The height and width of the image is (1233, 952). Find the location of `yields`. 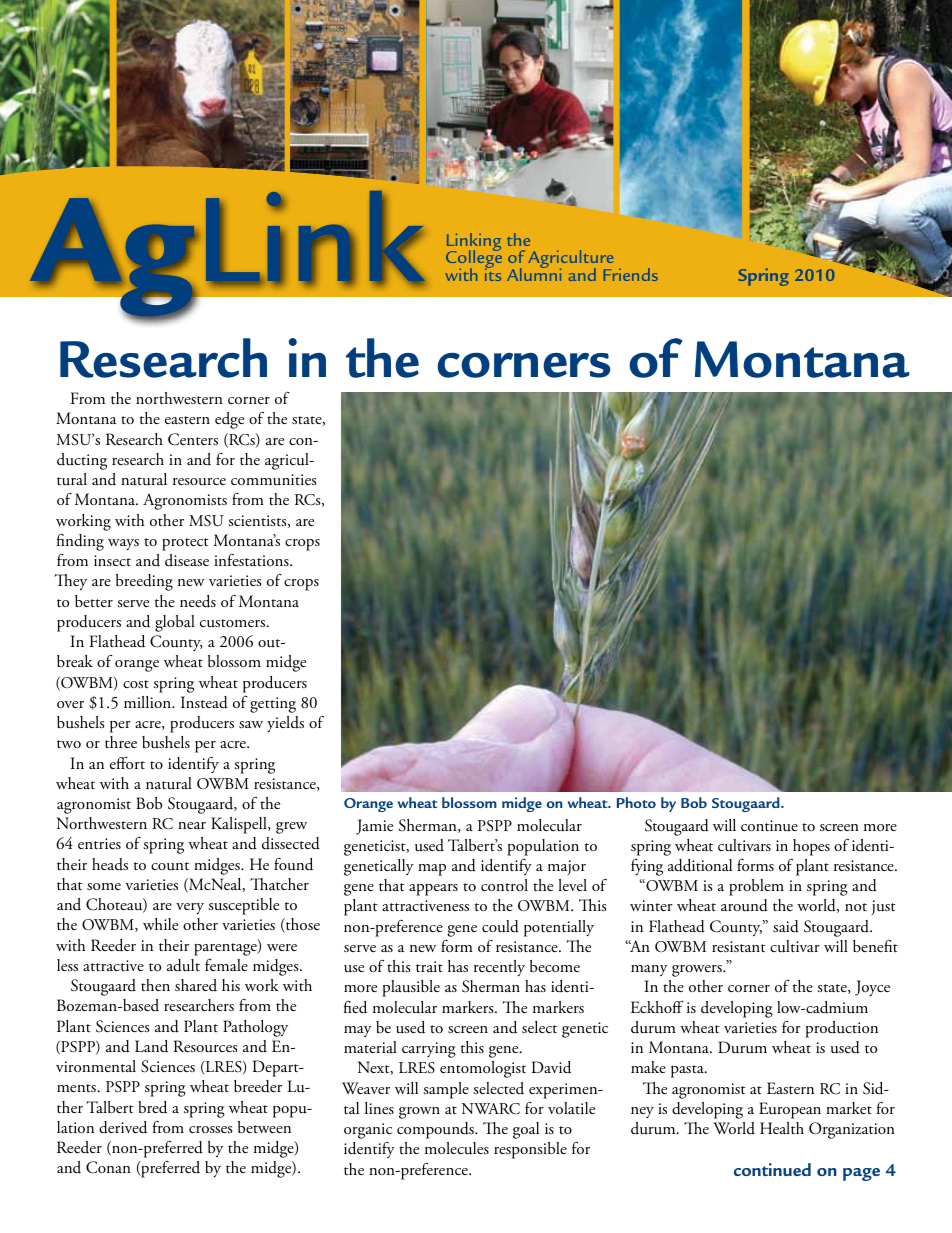

yields is located at coordinates (285, 724).
